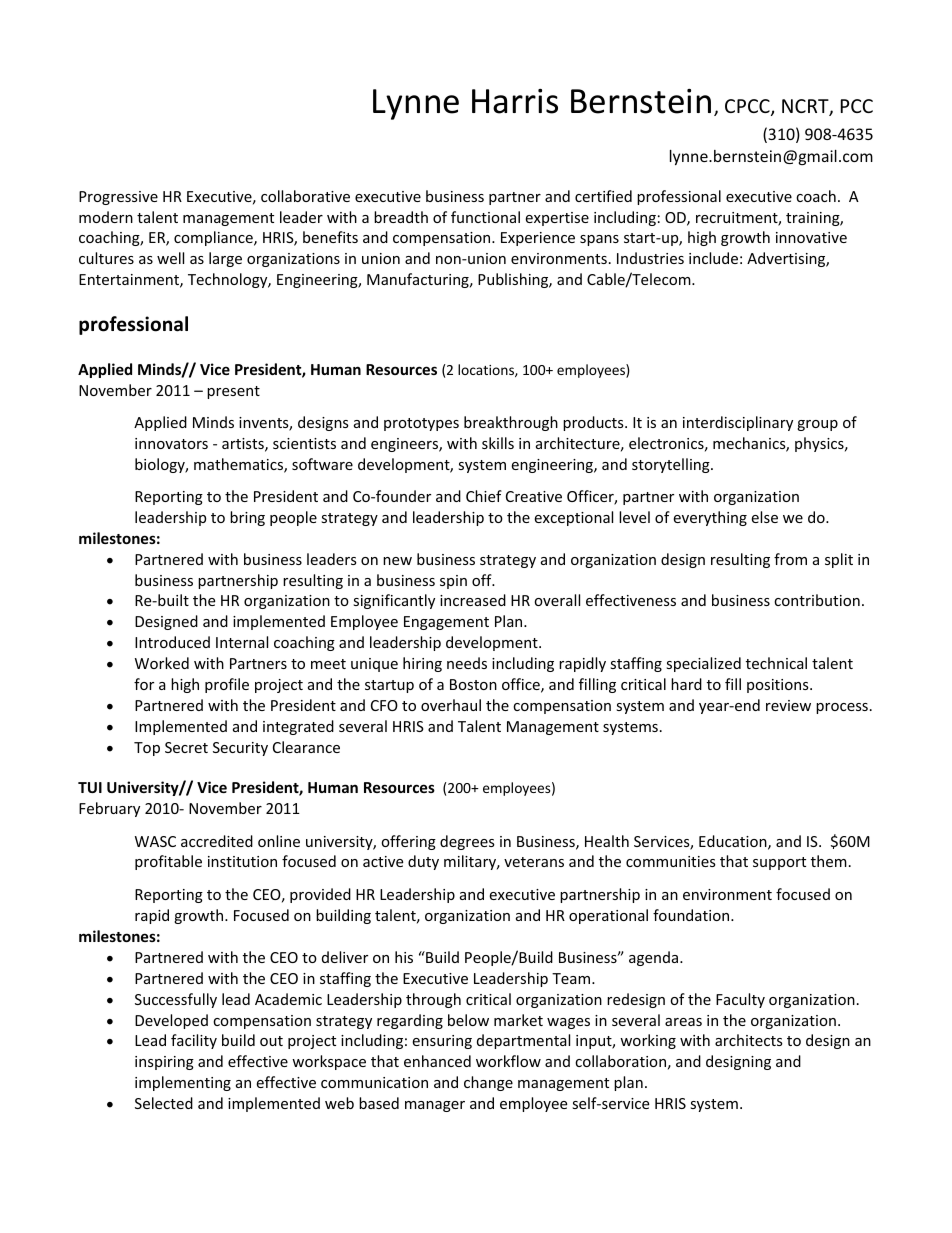 This page has height=1233, width=952. What do you see at coordinates (498, 443) in the page?
I see `skills` at bounding box center [498, 443].
